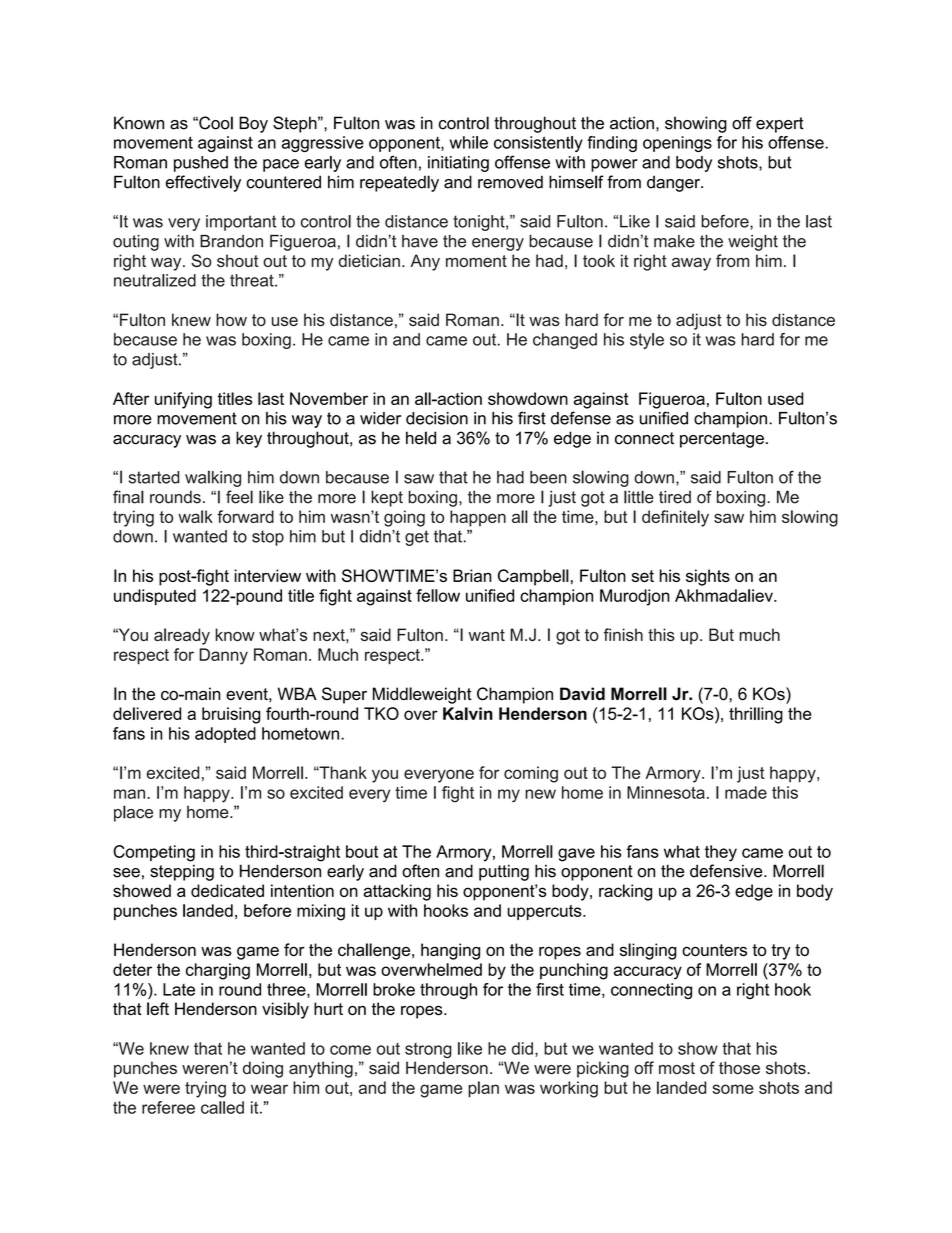 This screenshot has width=952, height=1233. I want to click on fellow, so click(438, 595).
